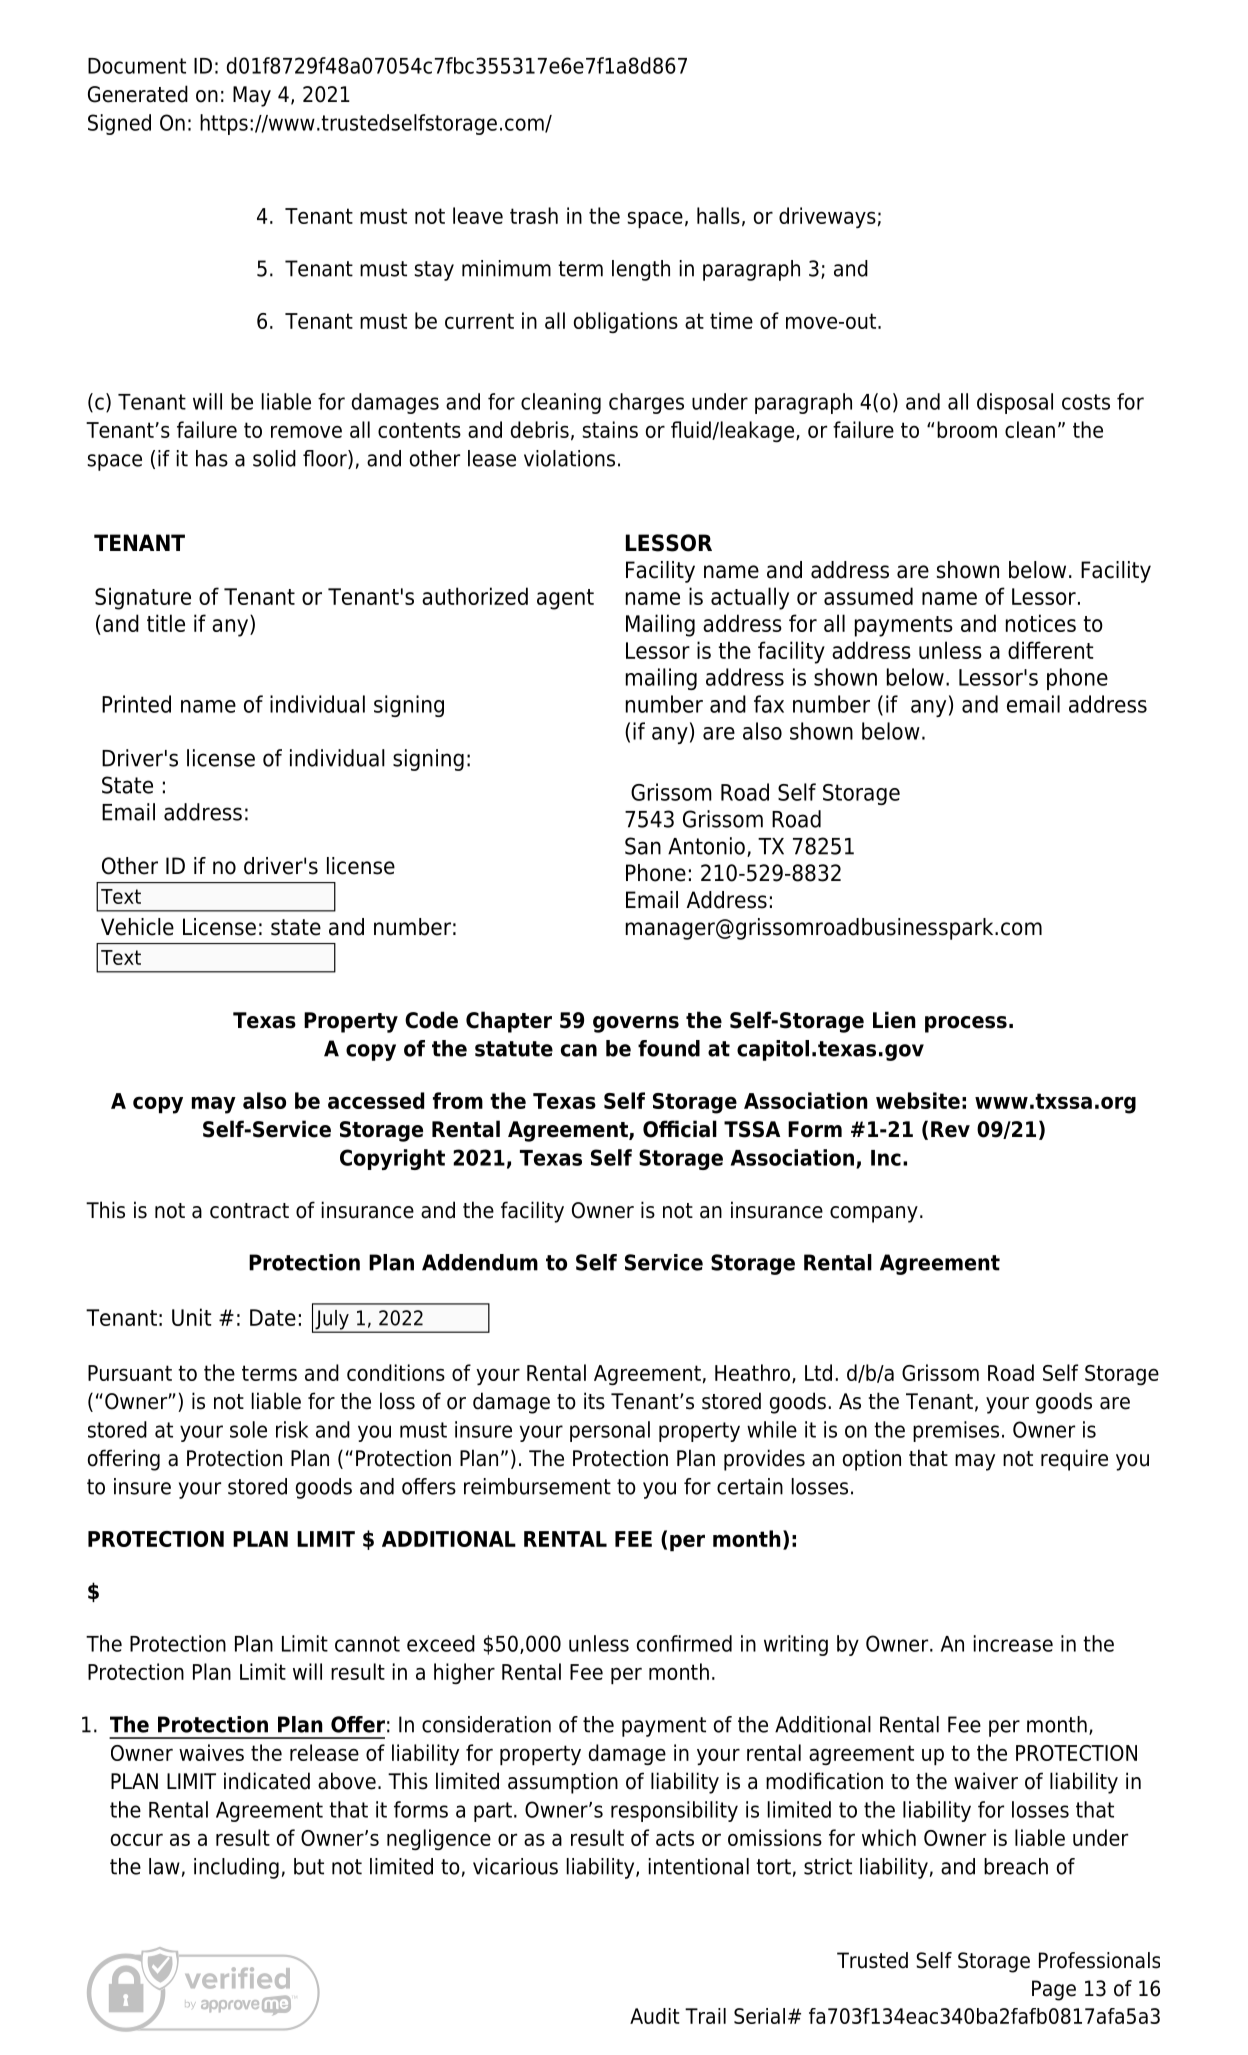  What do you see at coordinates (643, 846) in the image?
I see `San` at bounding box center [643, 846].
